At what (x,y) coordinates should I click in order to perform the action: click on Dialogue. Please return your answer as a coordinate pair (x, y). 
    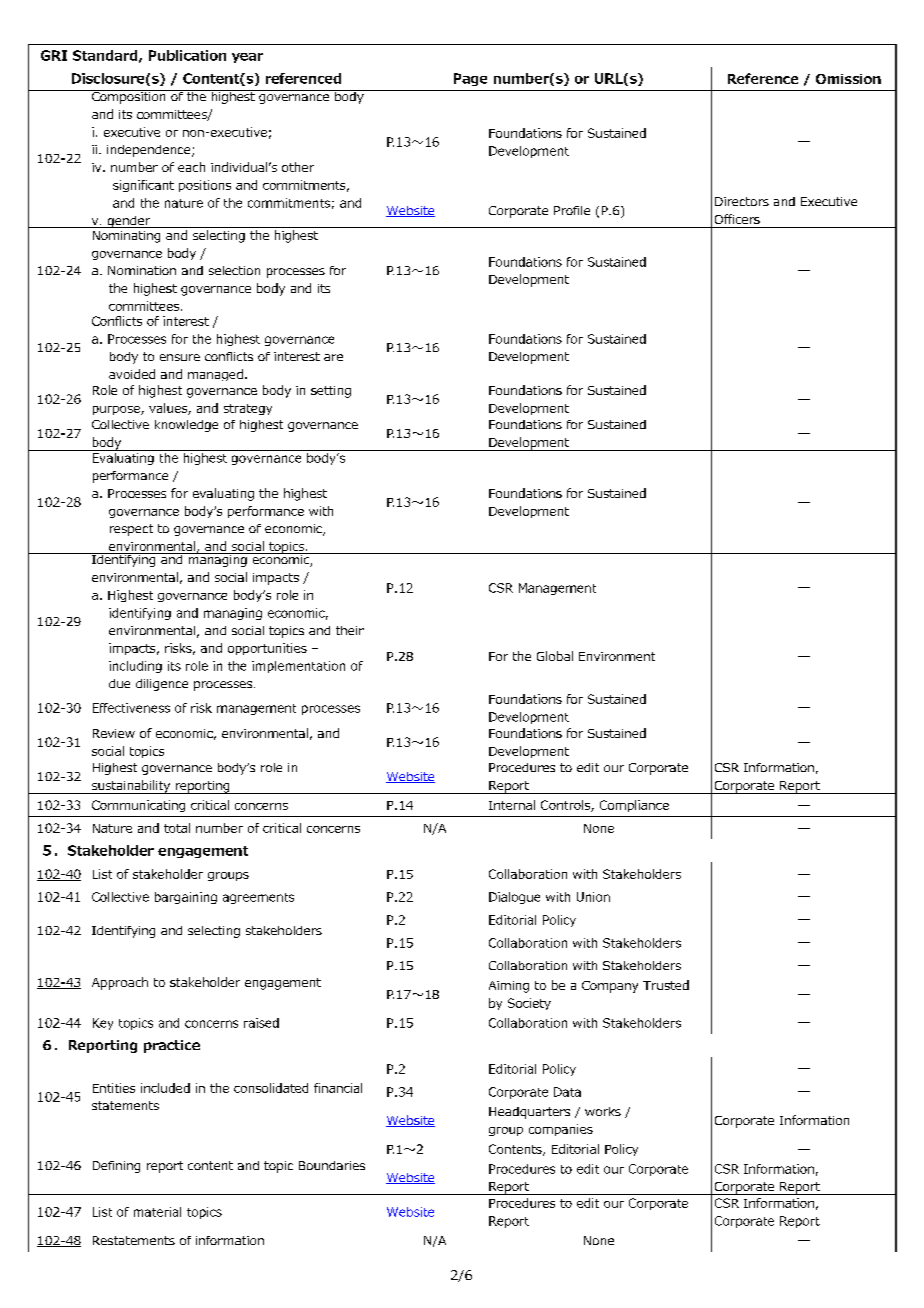
    Looking at the image, I should click on (514, 898).
